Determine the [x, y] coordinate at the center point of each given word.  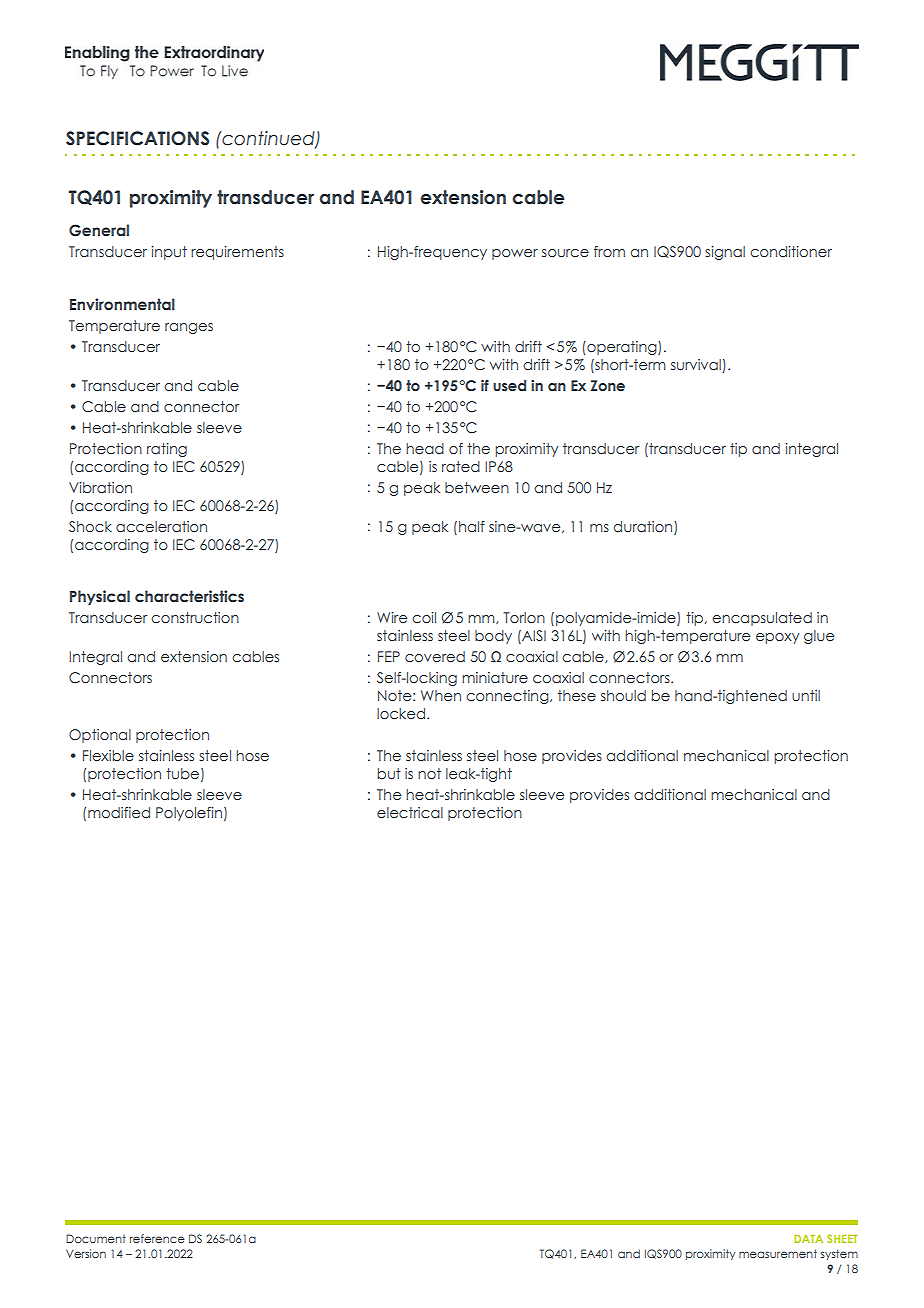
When [441, 695]
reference [157, 1238]
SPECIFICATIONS [137, 138]
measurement [778, 1253]
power [515, 254]
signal [725, 253]
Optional [100, 736]
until [806, 695]
